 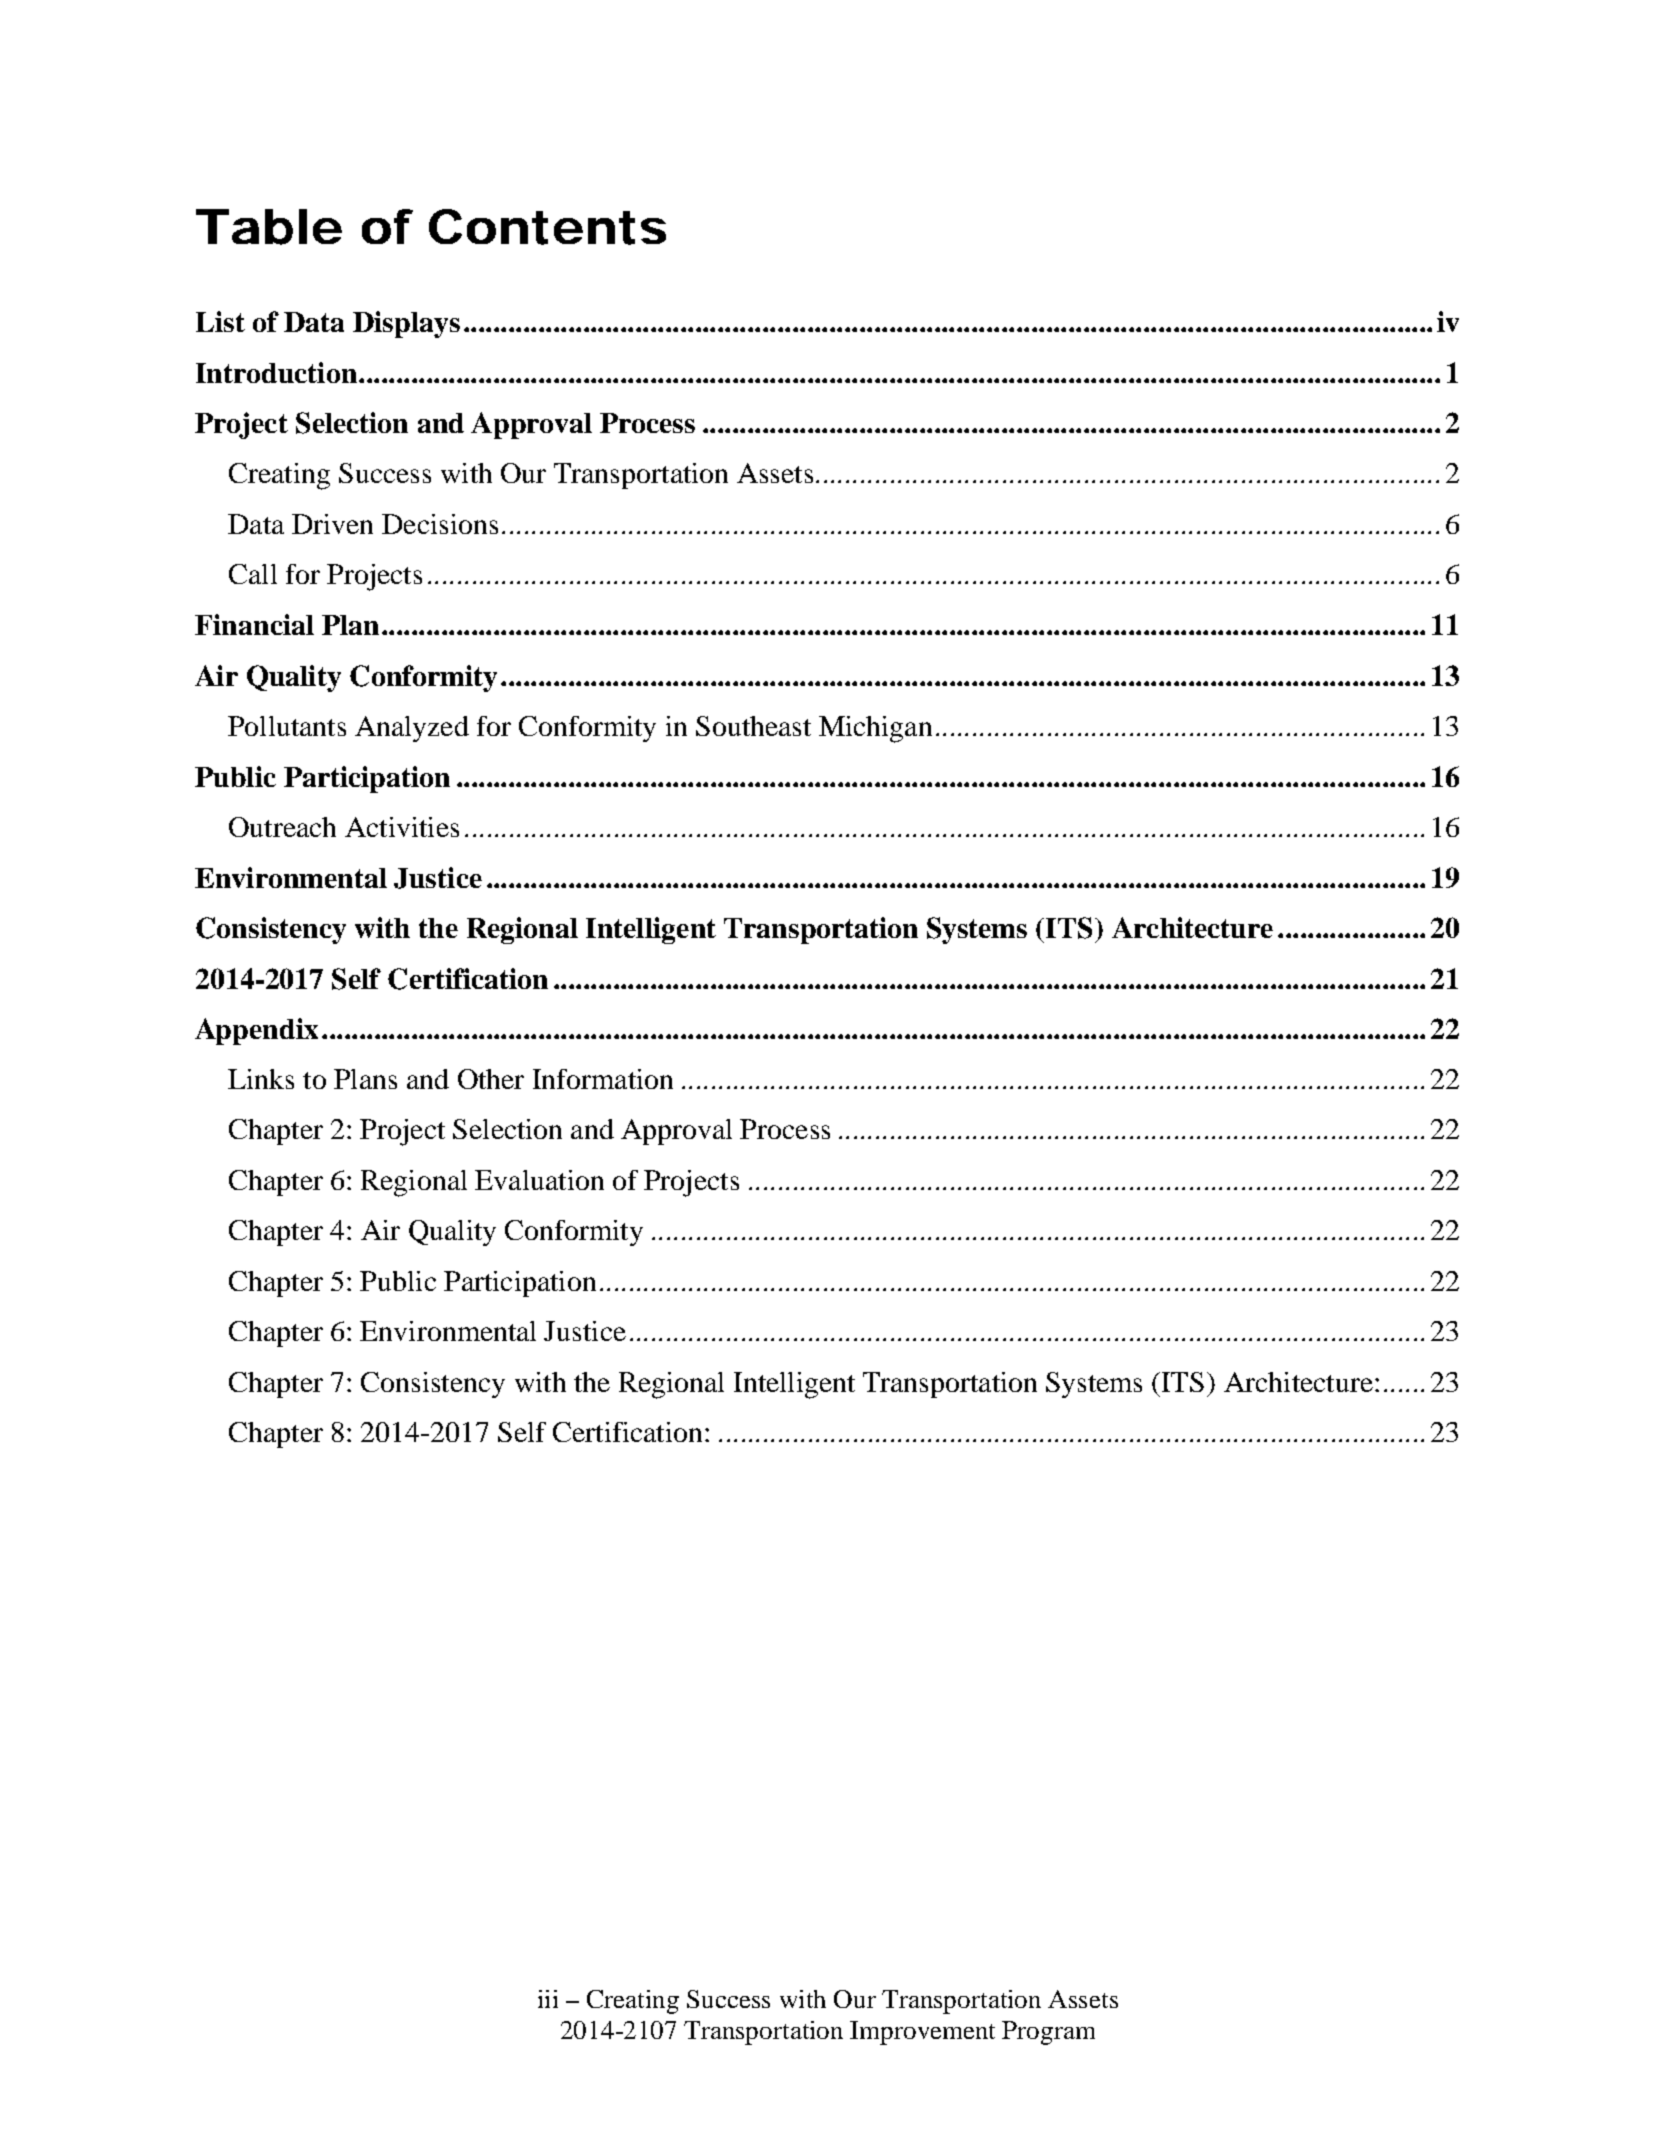 I want to click on Other, so click(x=491, y=1079).
